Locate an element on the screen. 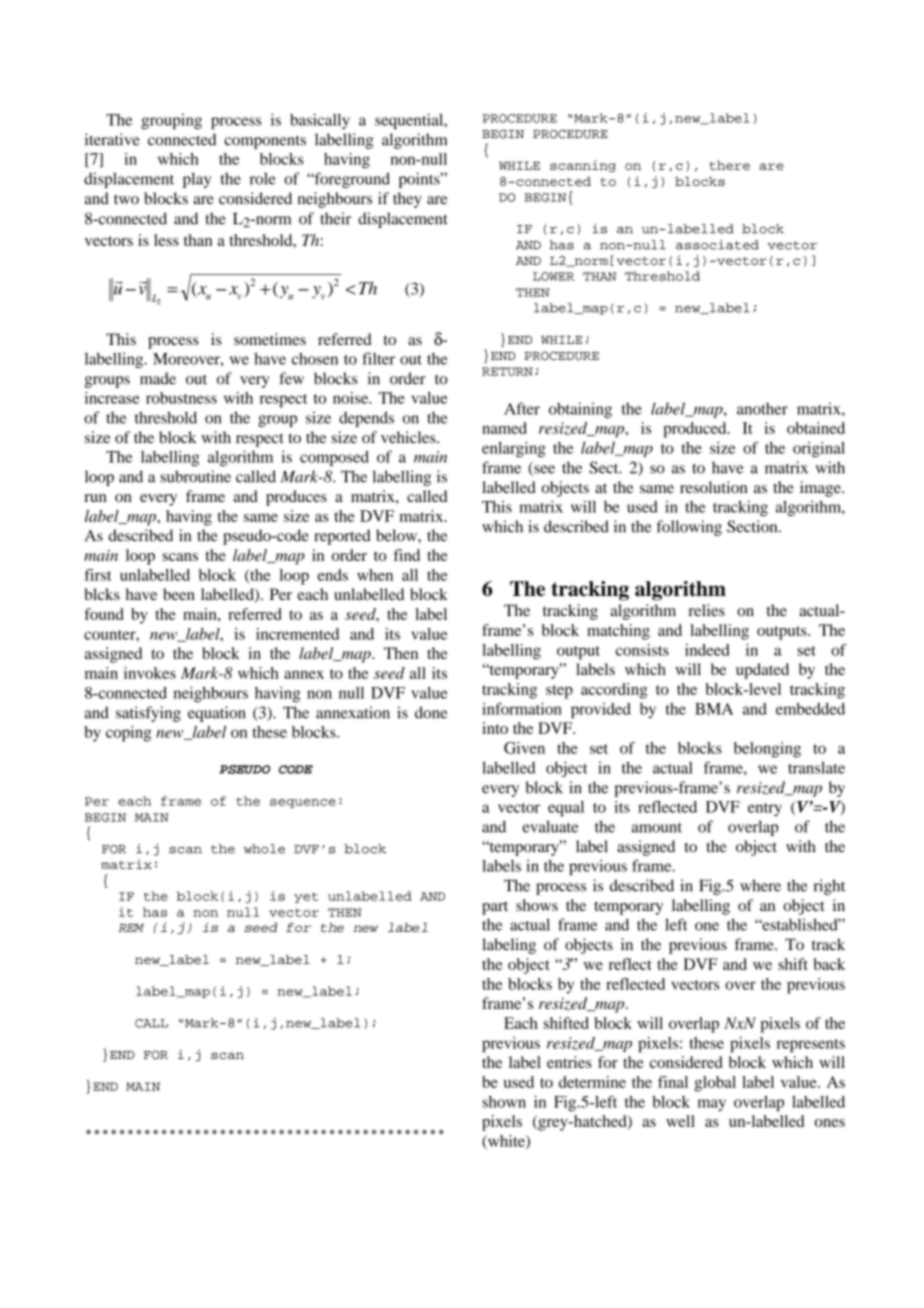  coping is located at coordinates (128, 734).
